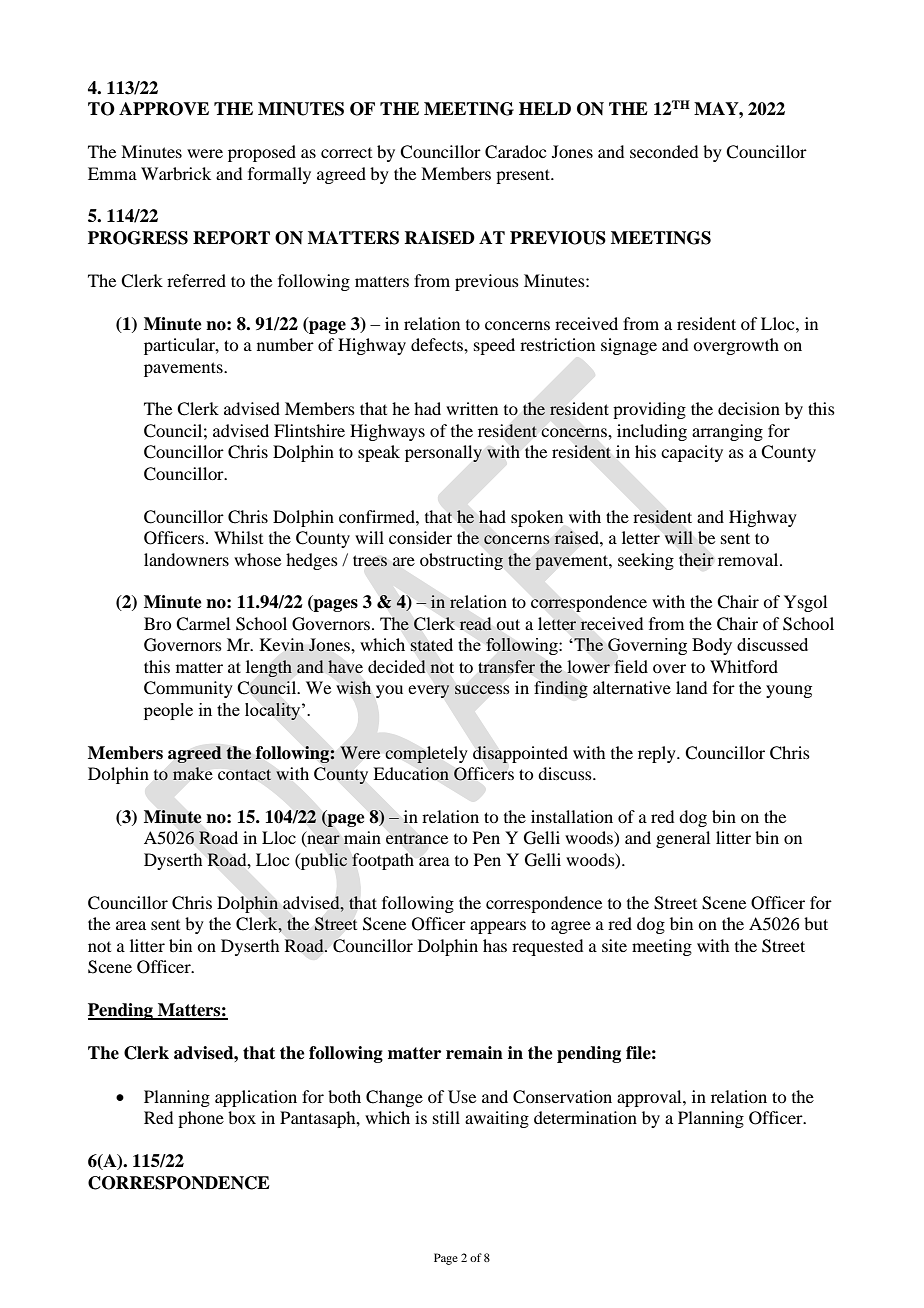 This image has width=924, height=1308. Describe the element at coordinates (201, 1119) in the image. I see `phone` at that location.
